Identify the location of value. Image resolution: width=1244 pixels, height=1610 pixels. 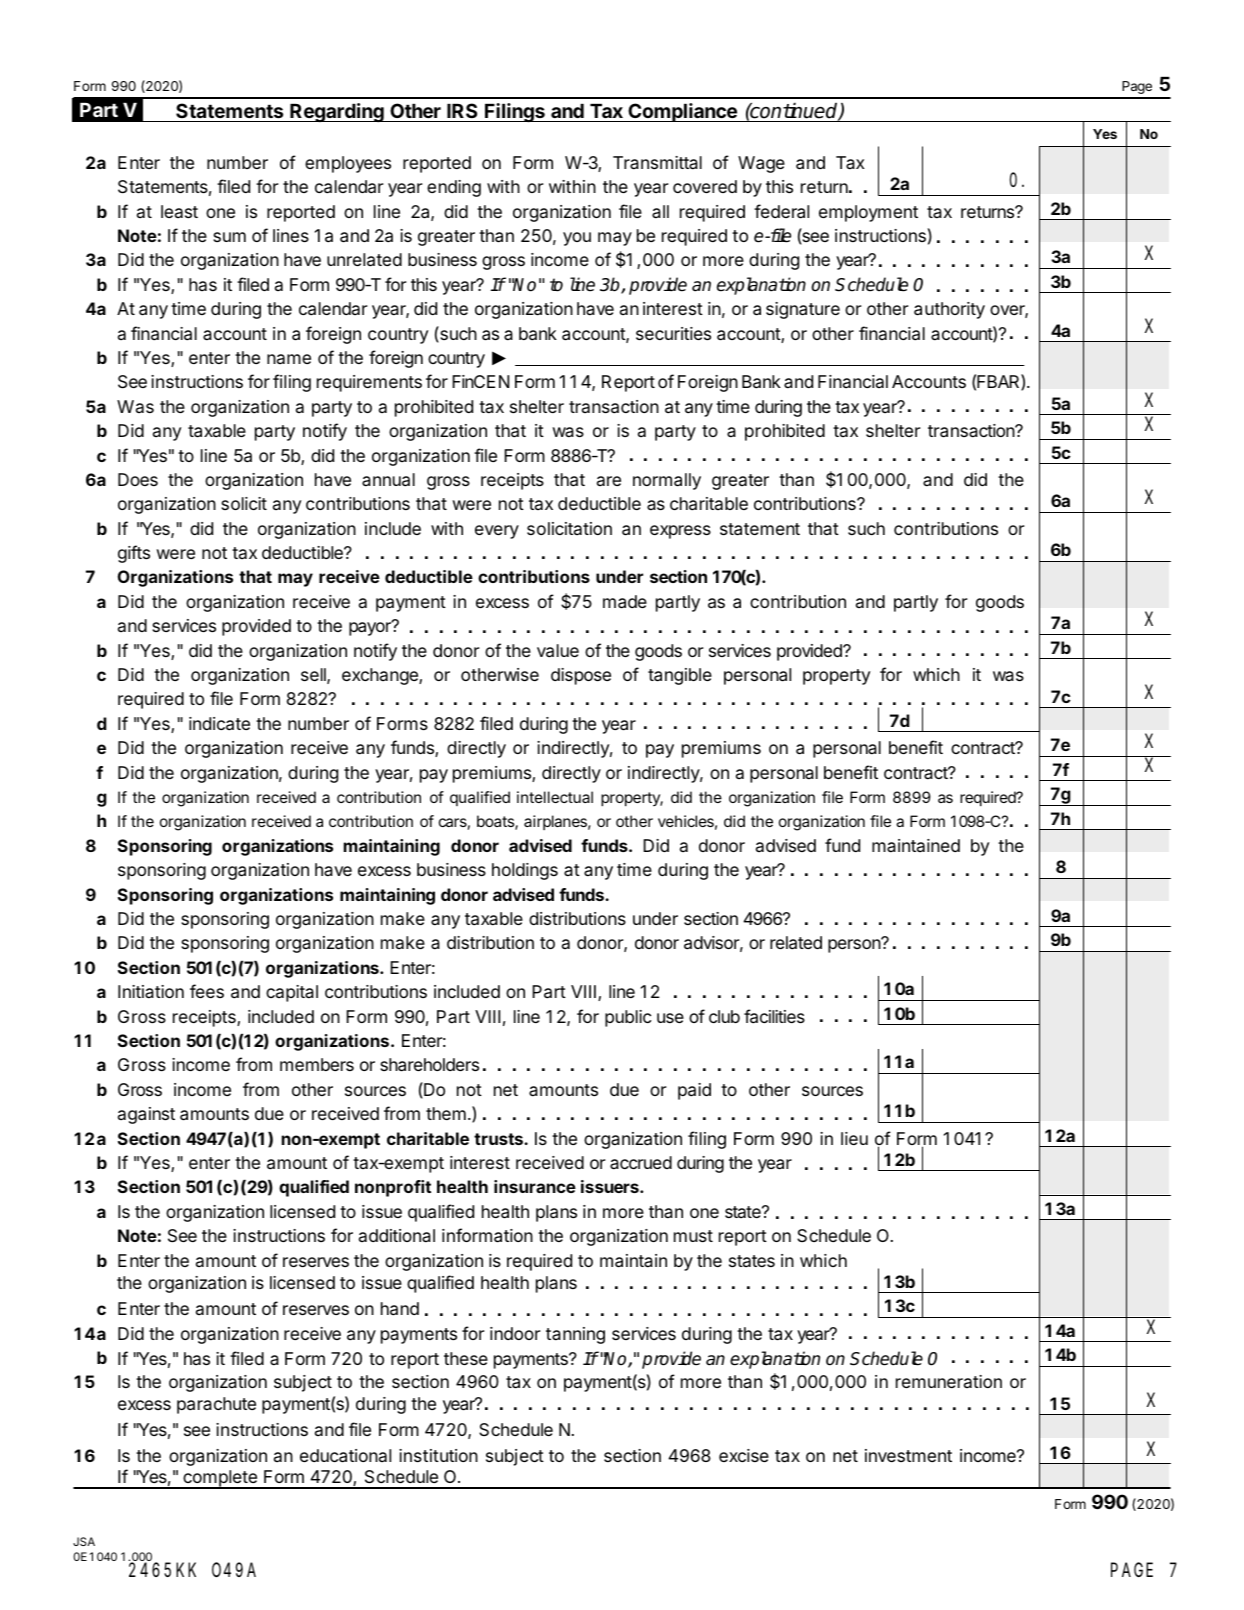
(558, 651).
